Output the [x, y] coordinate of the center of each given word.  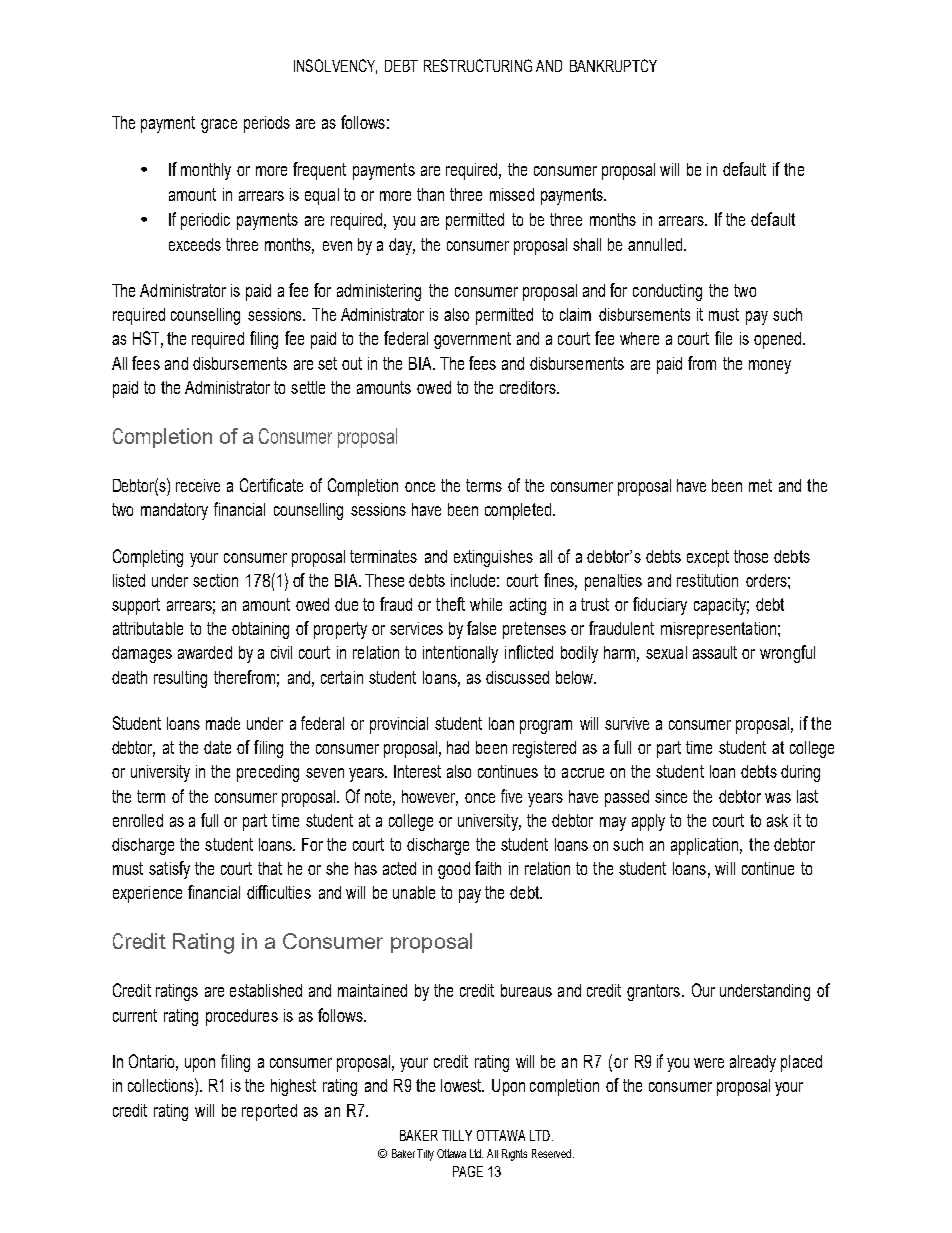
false [481, 628]
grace [219, 126]
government [472, 340]
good [454, 870]
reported [269, 1112]
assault [715, 652]
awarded [205, 652]
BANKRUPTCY [613, 65]
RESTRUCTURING [478, 65]
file [723, 338]
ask [777, 820]
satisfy [169, 870]
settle [308, 387]
